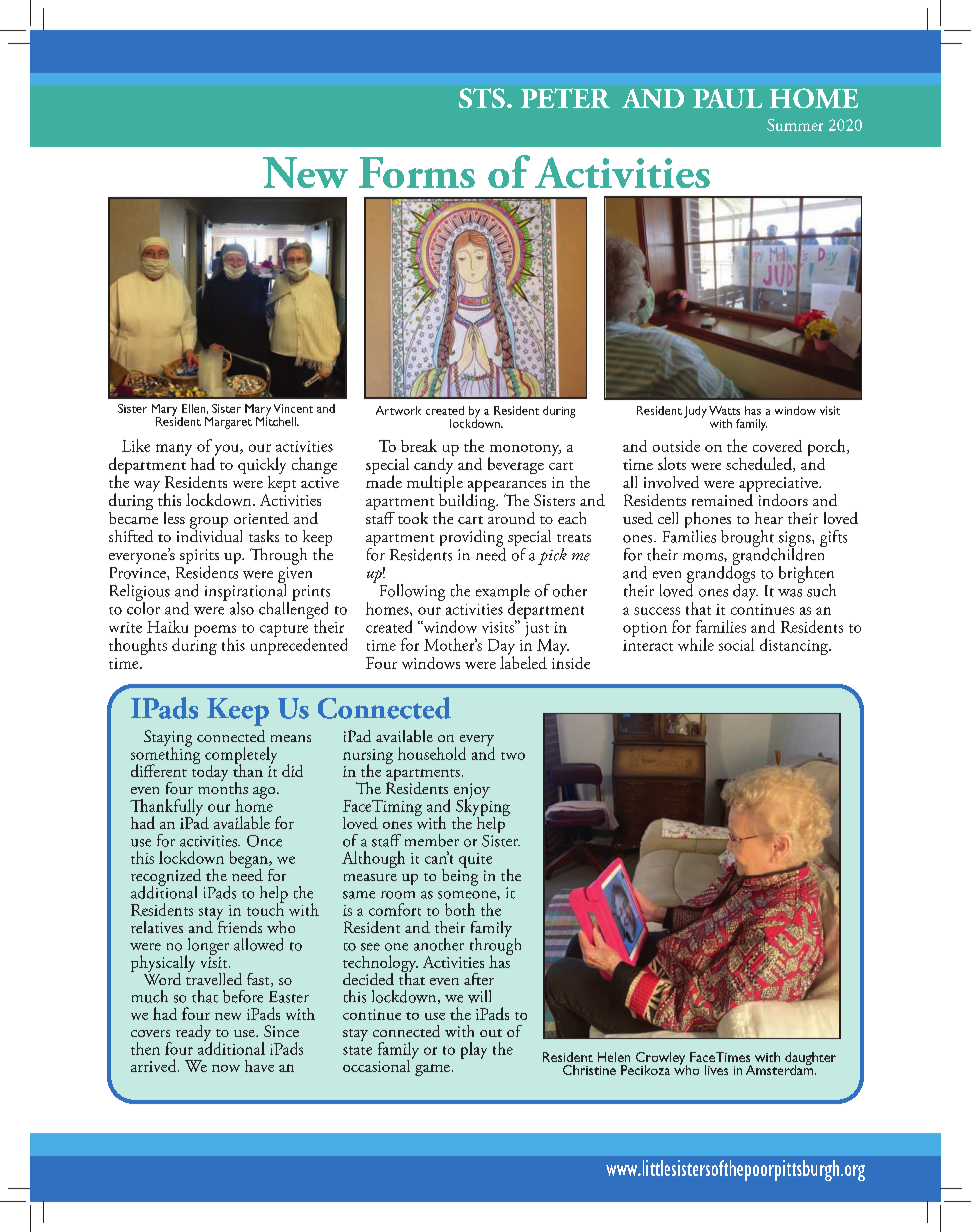 This screenshot has width=971, height=1232. Describe the element at coordinates (736, 644) in the screenshot. I see `social` at that location.
